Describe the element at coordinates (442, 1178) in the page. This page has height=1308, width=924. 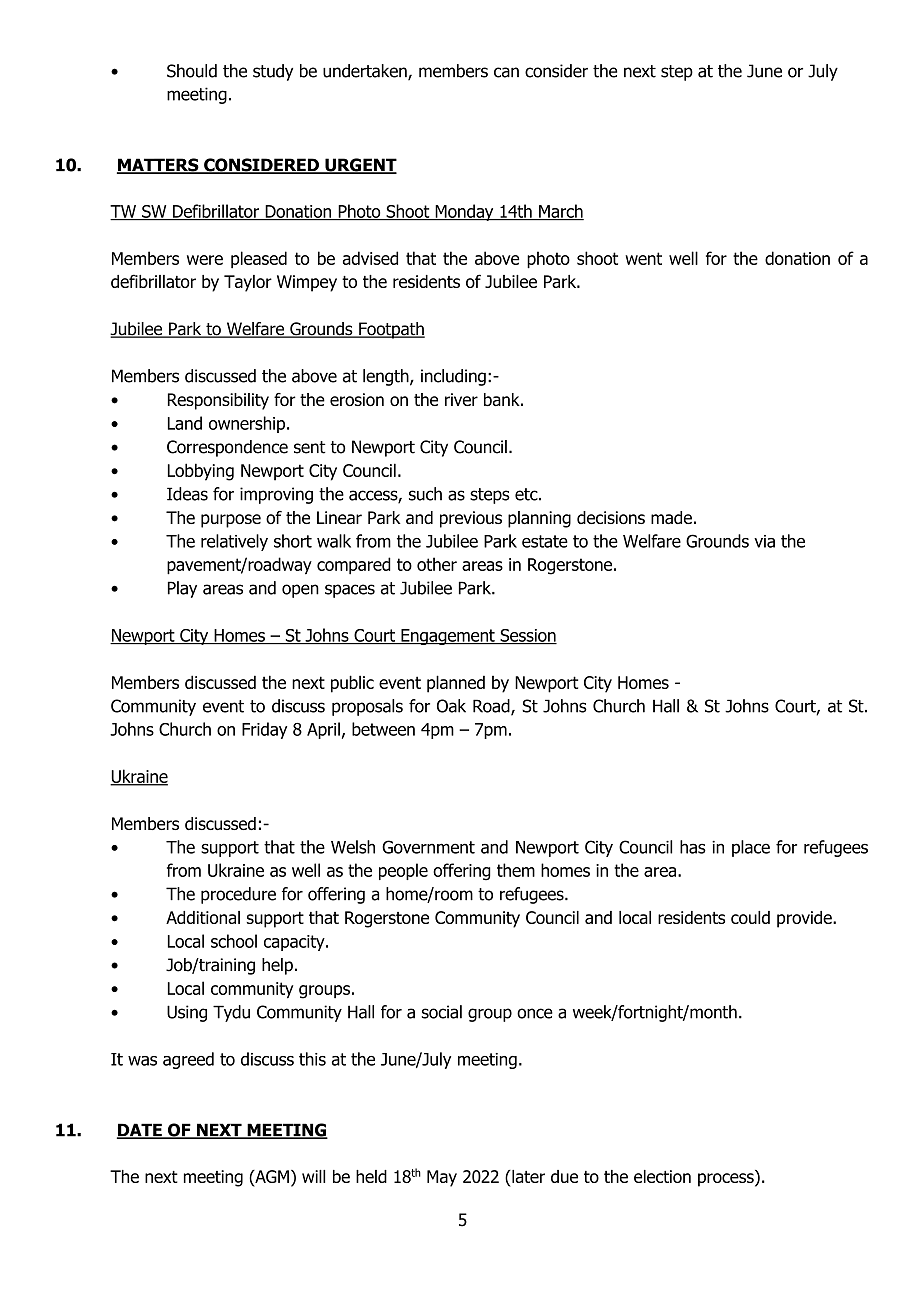
I see `May` at that location.
